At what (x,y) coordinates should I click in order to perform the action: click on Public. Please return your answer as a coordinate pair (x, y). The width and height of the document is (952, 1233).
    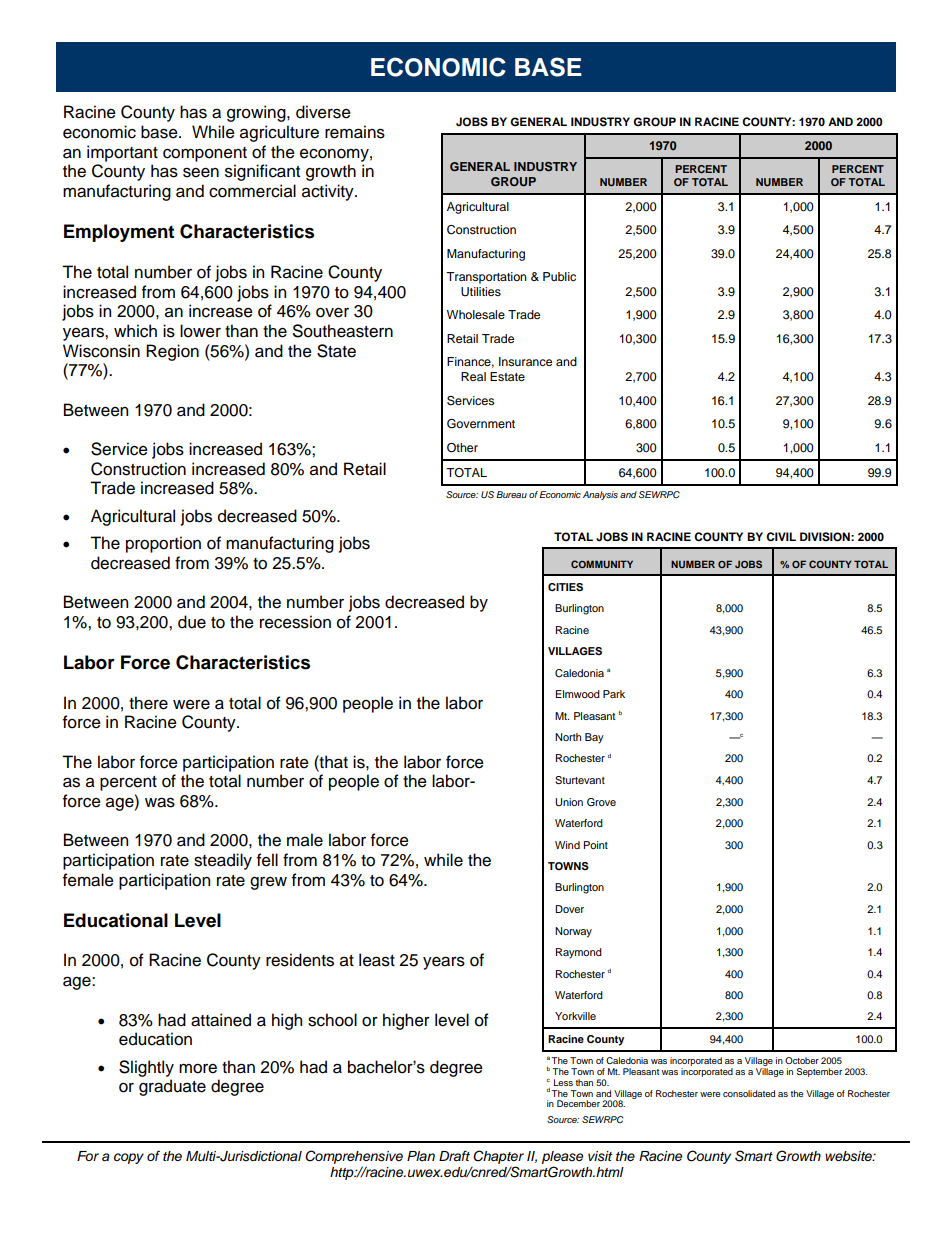
    Looking at the image, I should click on (559, 276).
